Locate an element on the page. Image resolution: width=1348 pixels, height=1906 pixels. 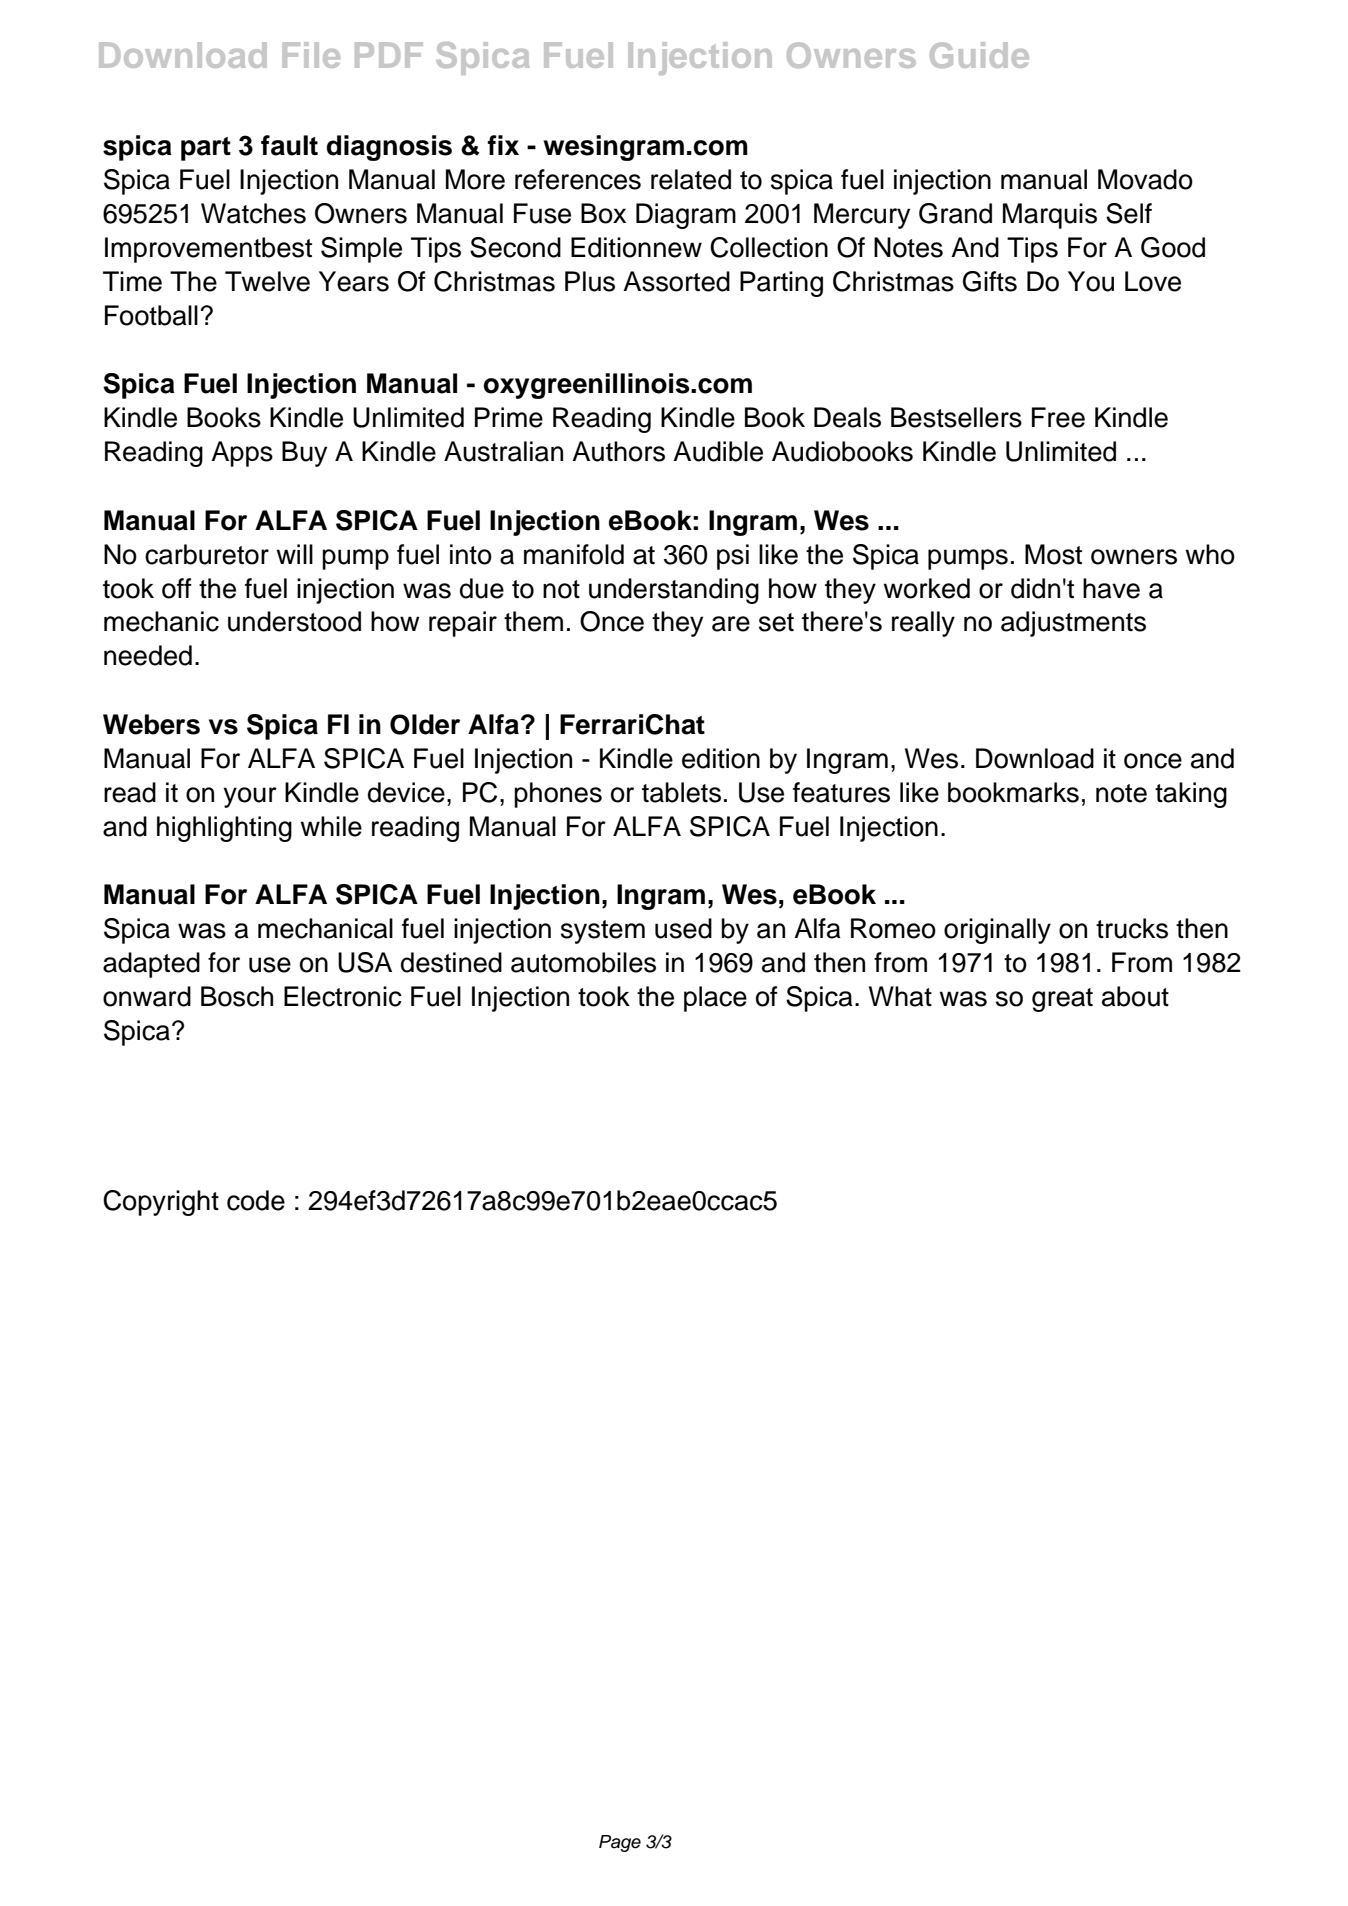
fault is located at coordinates (289, 145).
